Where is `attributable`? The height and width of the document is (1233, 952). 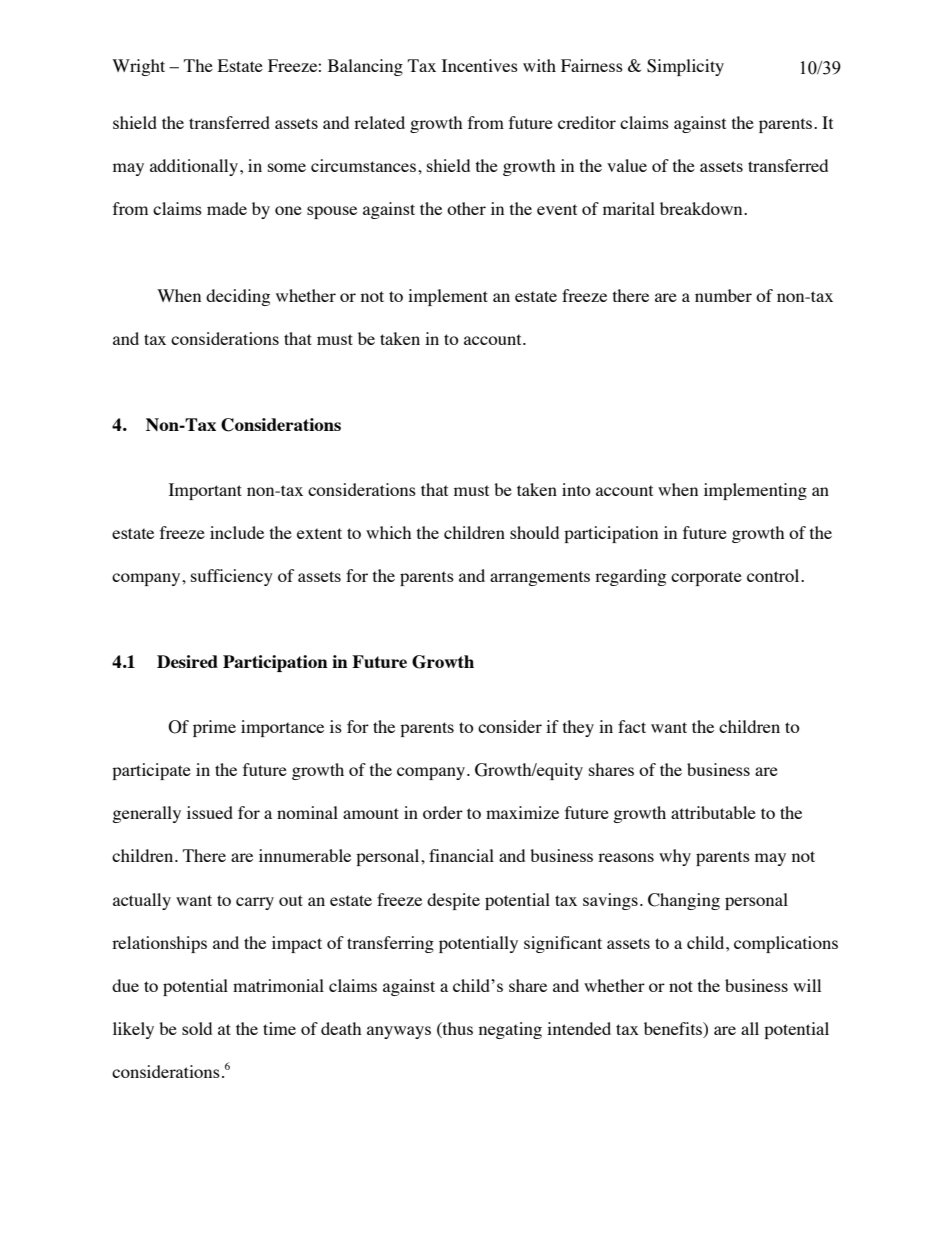
attributable is located at coordinates (713, 812).
